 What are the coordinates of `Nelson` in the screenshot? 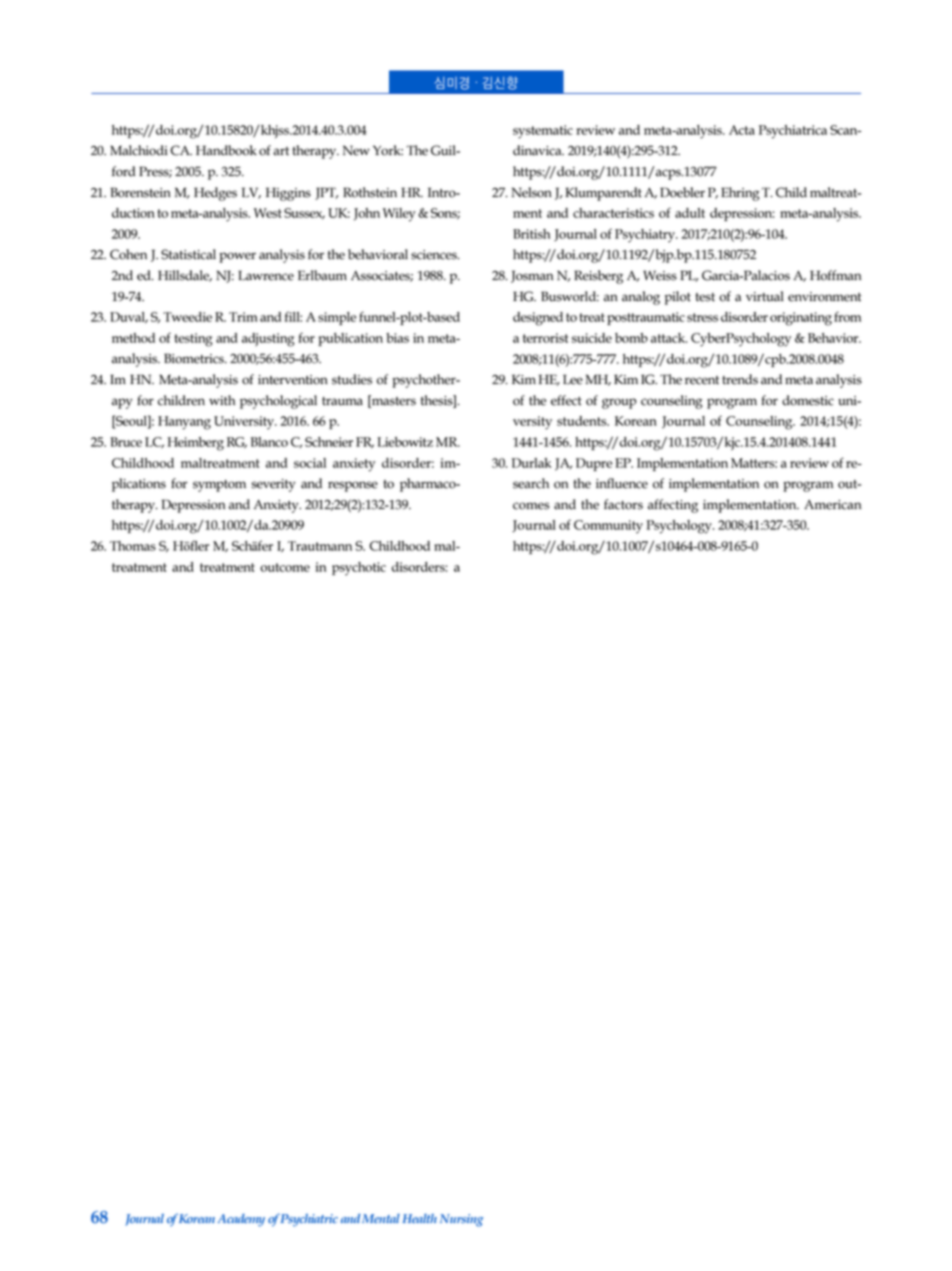 It's located at (531, 192).
